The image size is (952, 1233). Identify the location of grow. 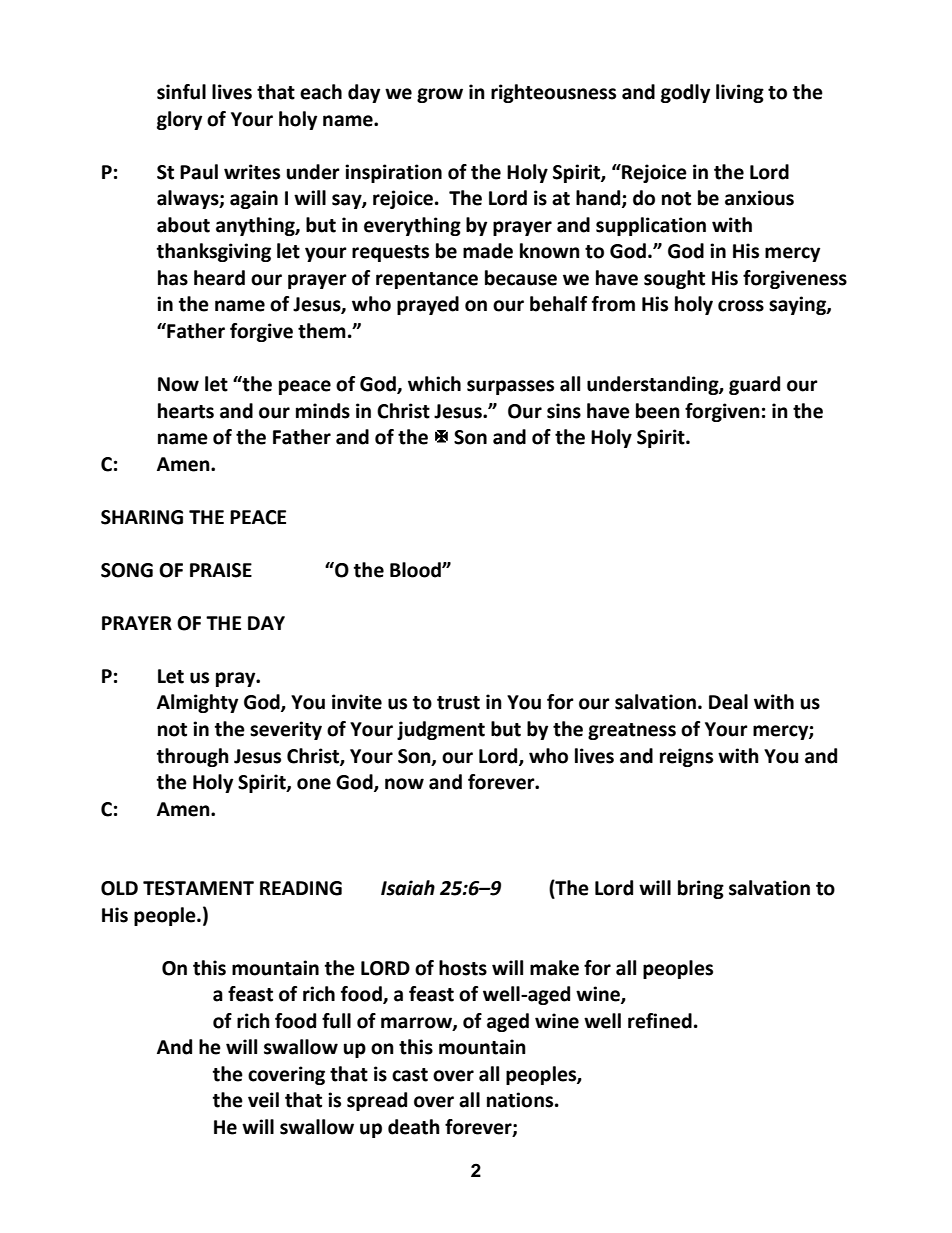
(440, 95).
